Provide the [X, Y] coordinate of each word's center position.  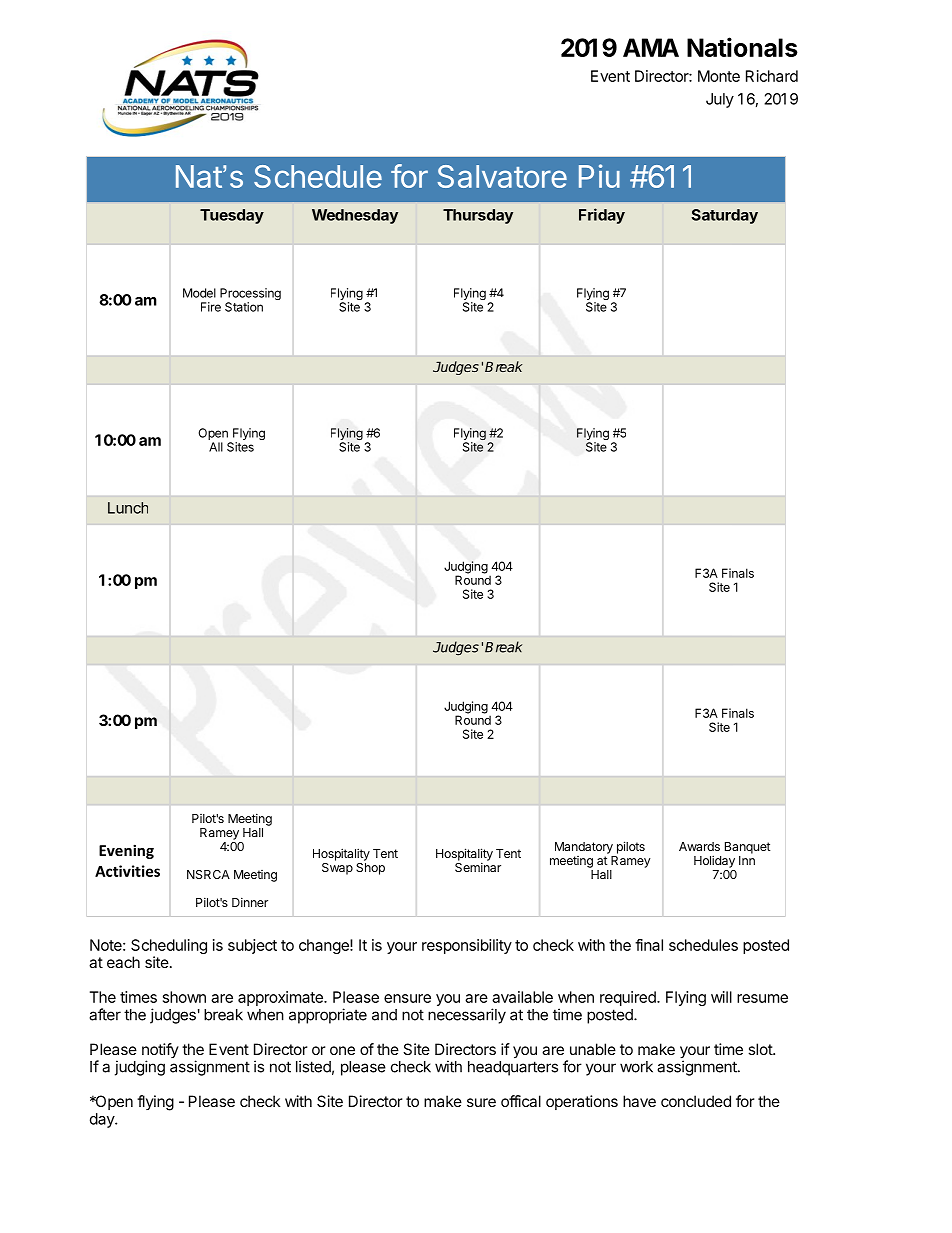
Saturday [724, 216]
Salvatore [502, 176]
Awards [699, 846]
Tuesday [232, 216]
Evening [126, 851]
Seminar [478, 866]
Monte [719, 76]
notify [160, 1052]
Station [244, 307]
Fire [211, 307]
